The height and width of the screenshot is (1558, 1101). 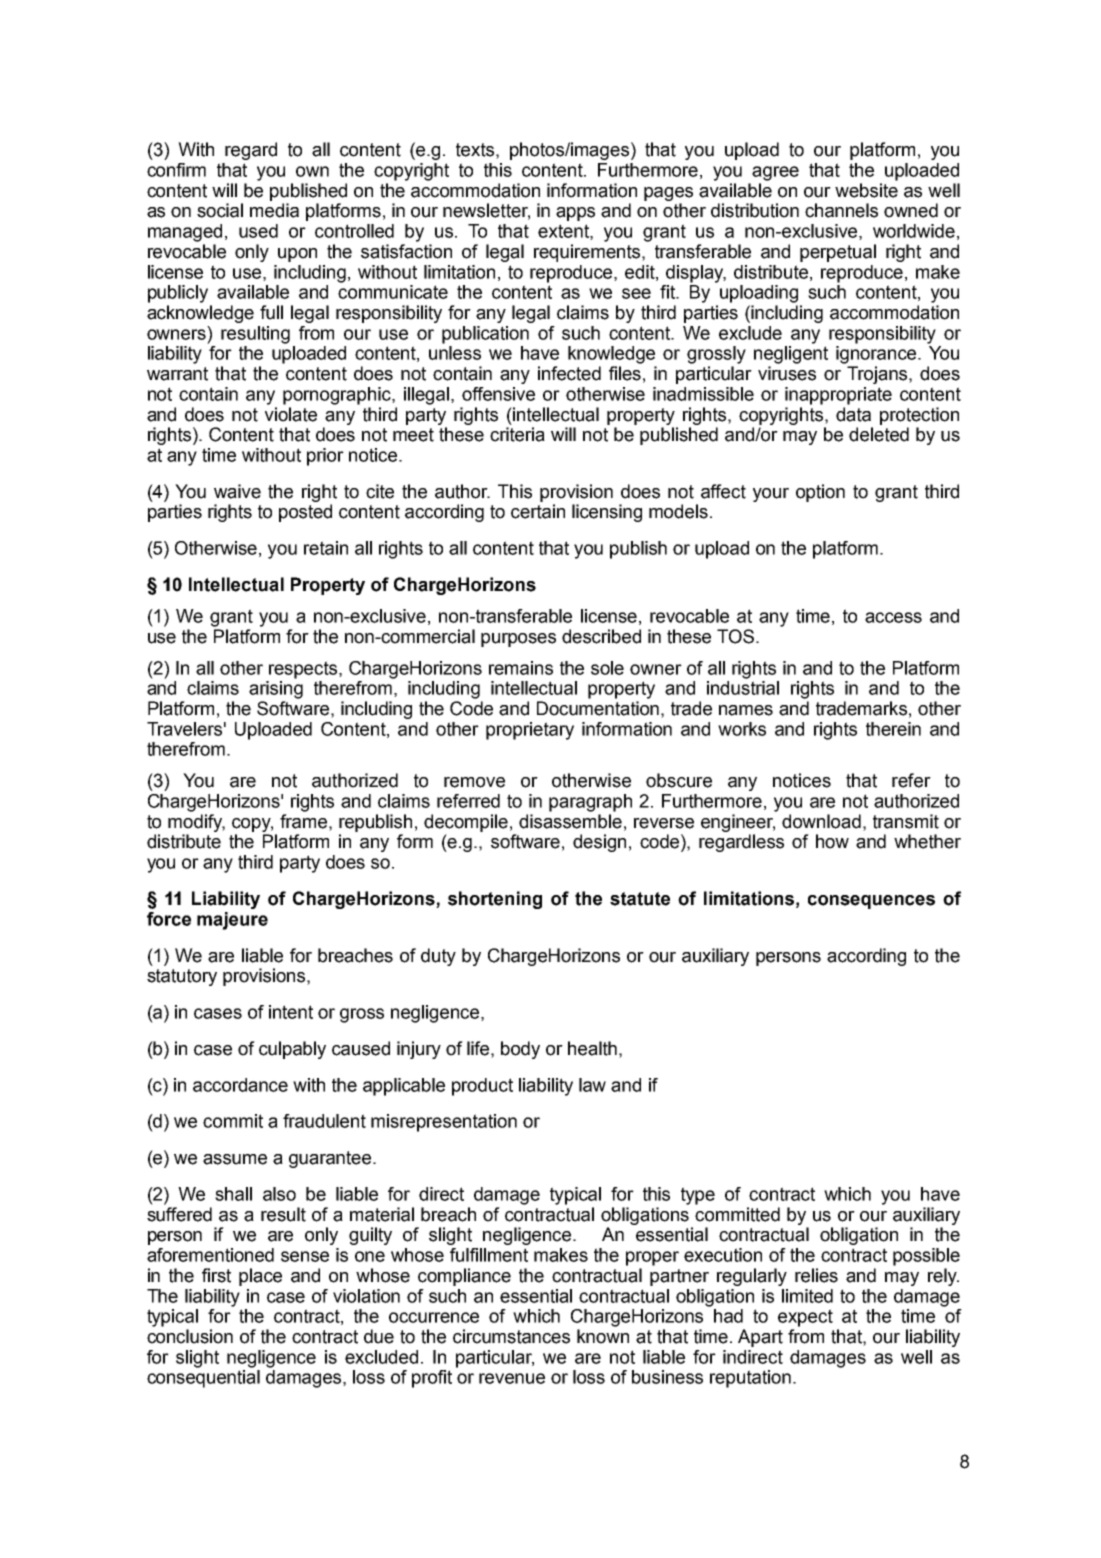 What do you see at coordinates (511, 1336) in the screenshot?
I see `circumstances` at bounding box center [511, 1336].
